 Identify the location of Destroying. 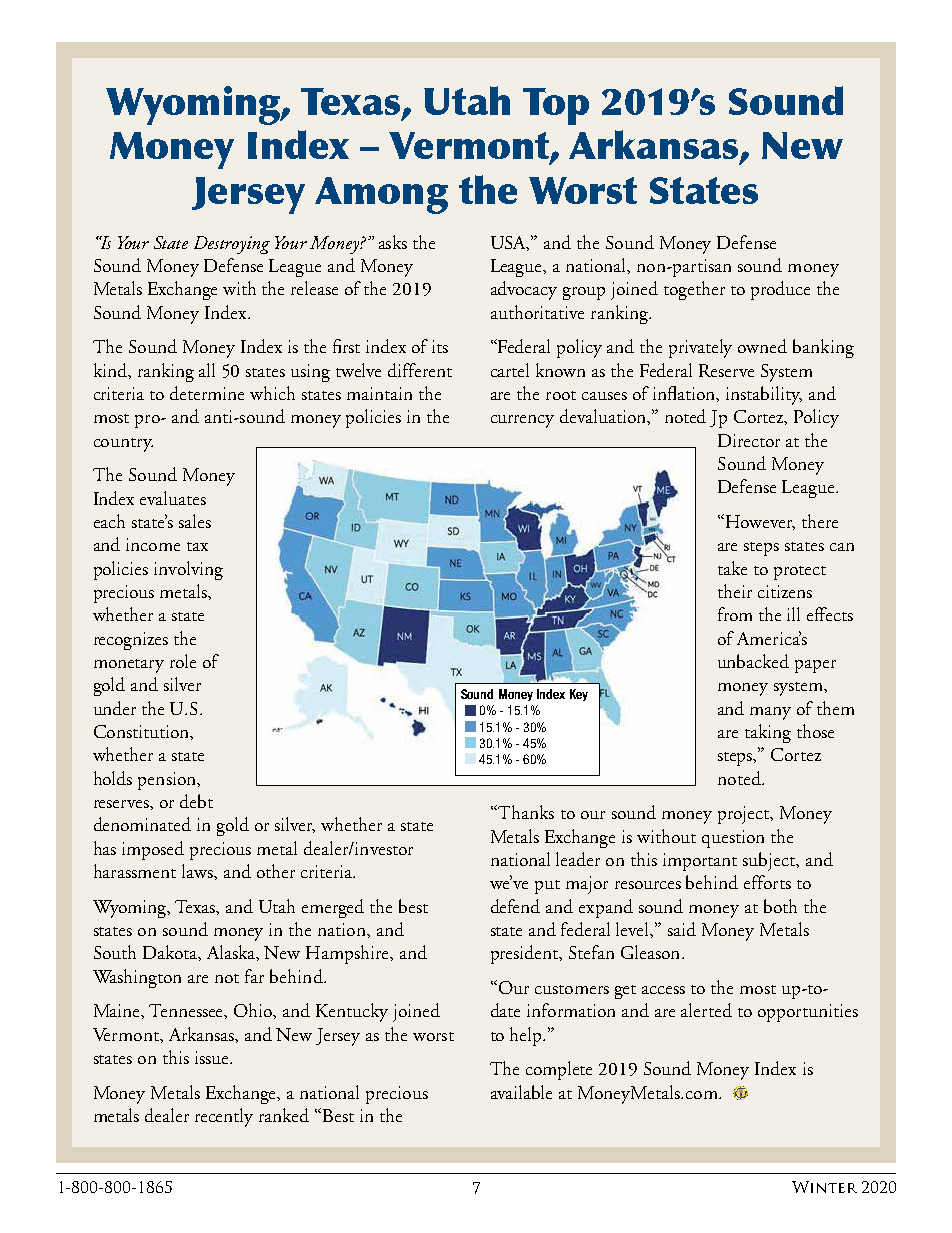
(232, 245).
